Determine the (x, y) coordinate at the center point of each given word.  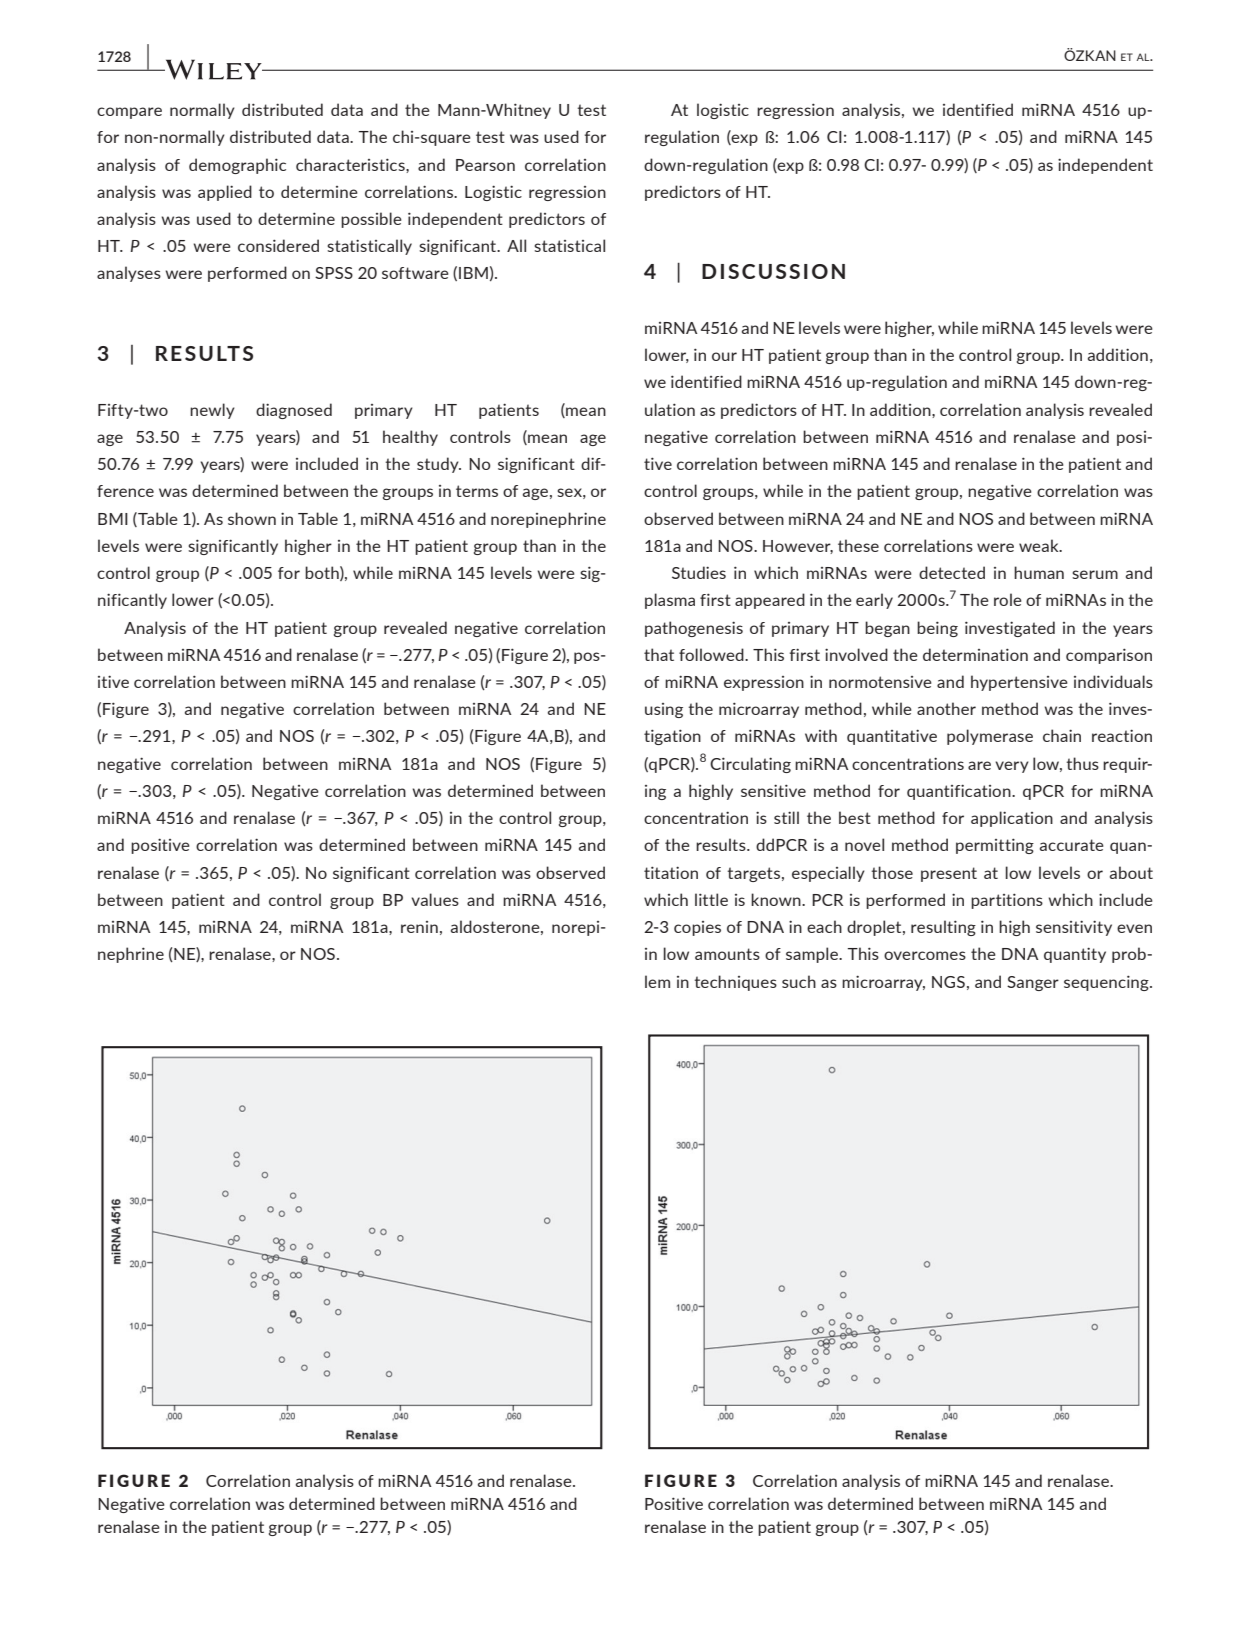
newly (212, 411)
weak (1040, 545)
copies (697, 928)
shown (252, 518)
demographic (237, 166)
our (724, 356)
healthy (410, 438)
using (664, 710)
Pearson (485, 165)
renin (419, 927)
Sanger (1033, 983)
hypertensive (1019, 683)
